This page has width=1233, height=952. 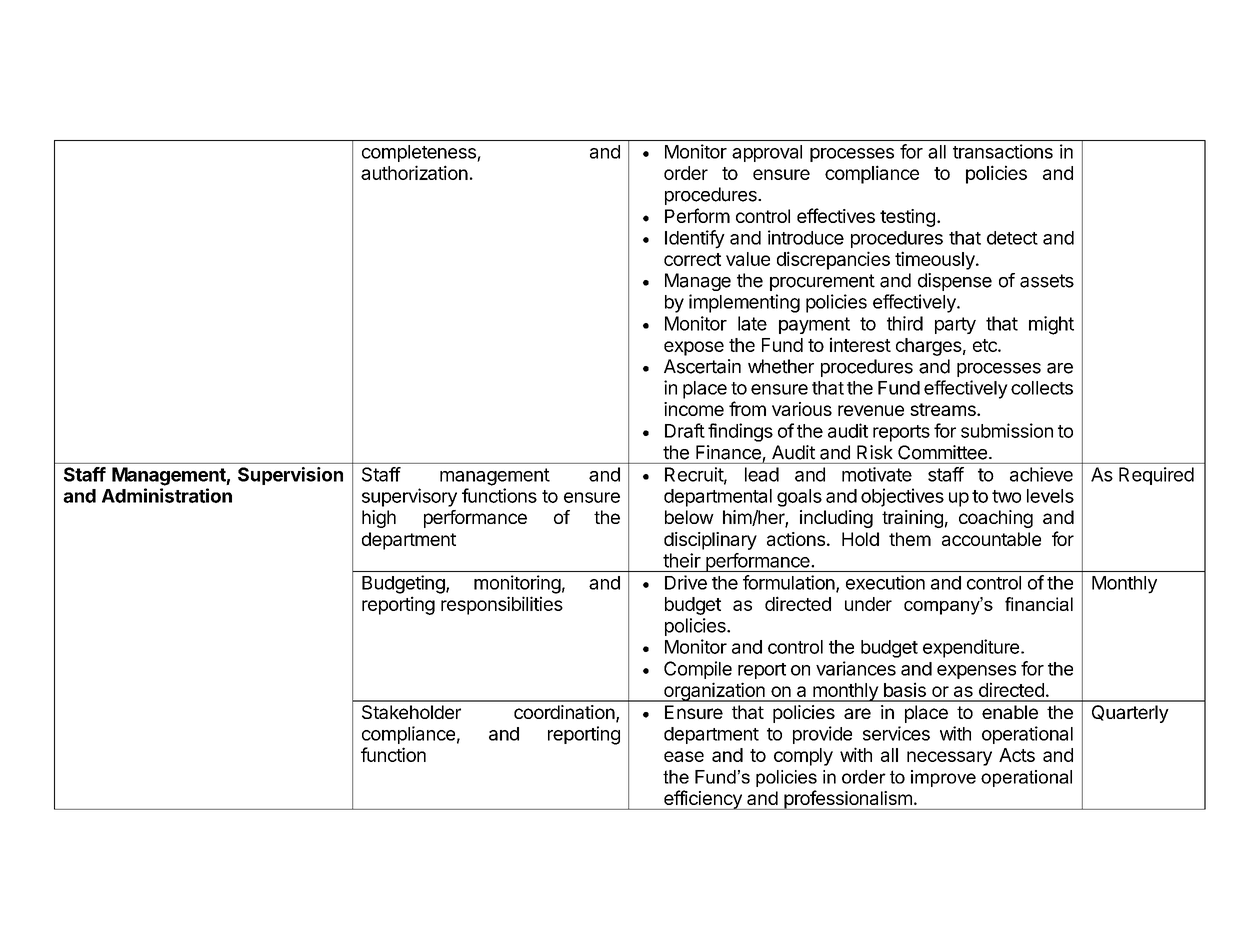 What do you see at coordinates (564, 712) in the page?
I see `coordination` at bounding box center [564, 712].
